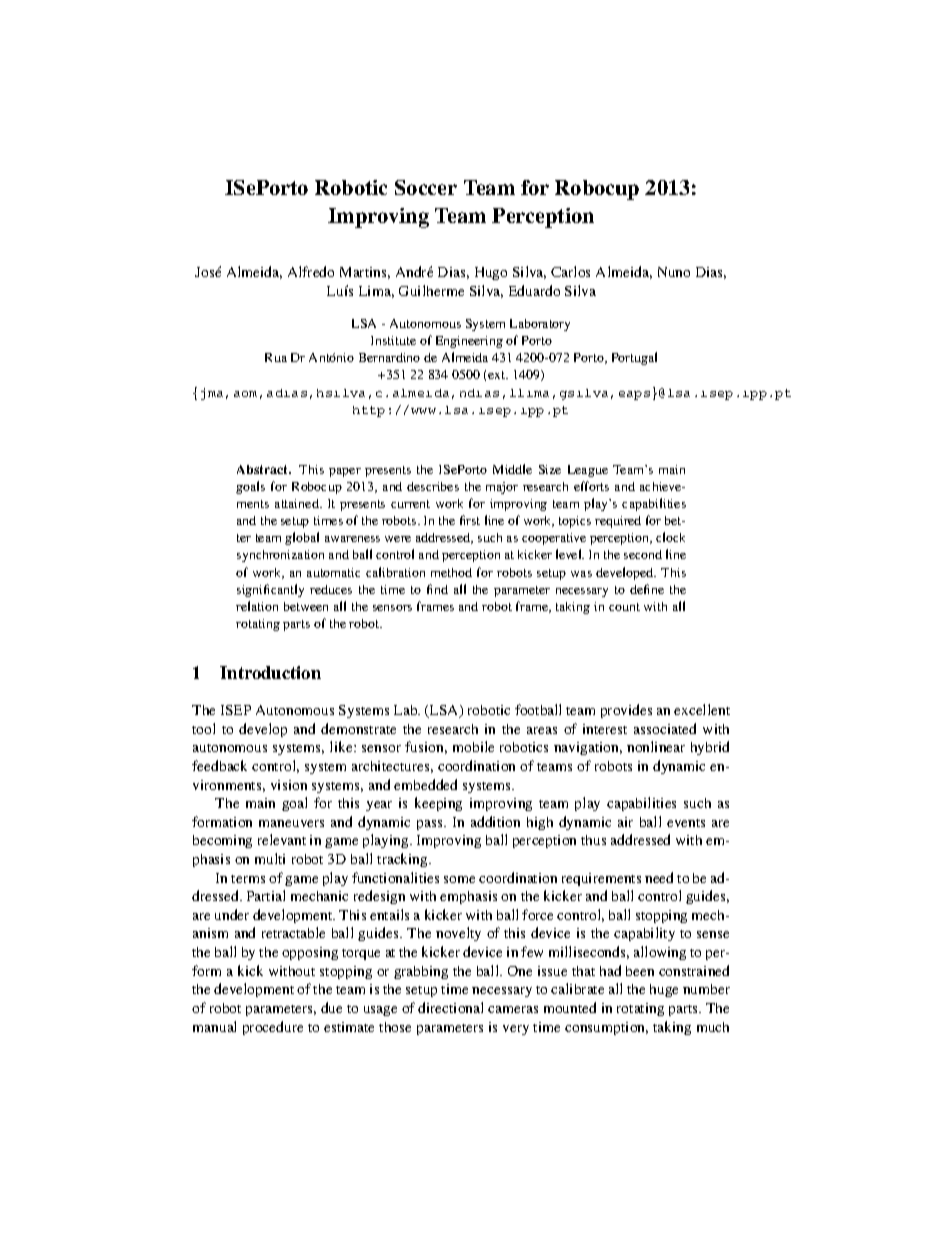  What do you see at coordinates (311, 271) in the screenshot?
I see `Alfredo` at bounding box center [311, 271].
